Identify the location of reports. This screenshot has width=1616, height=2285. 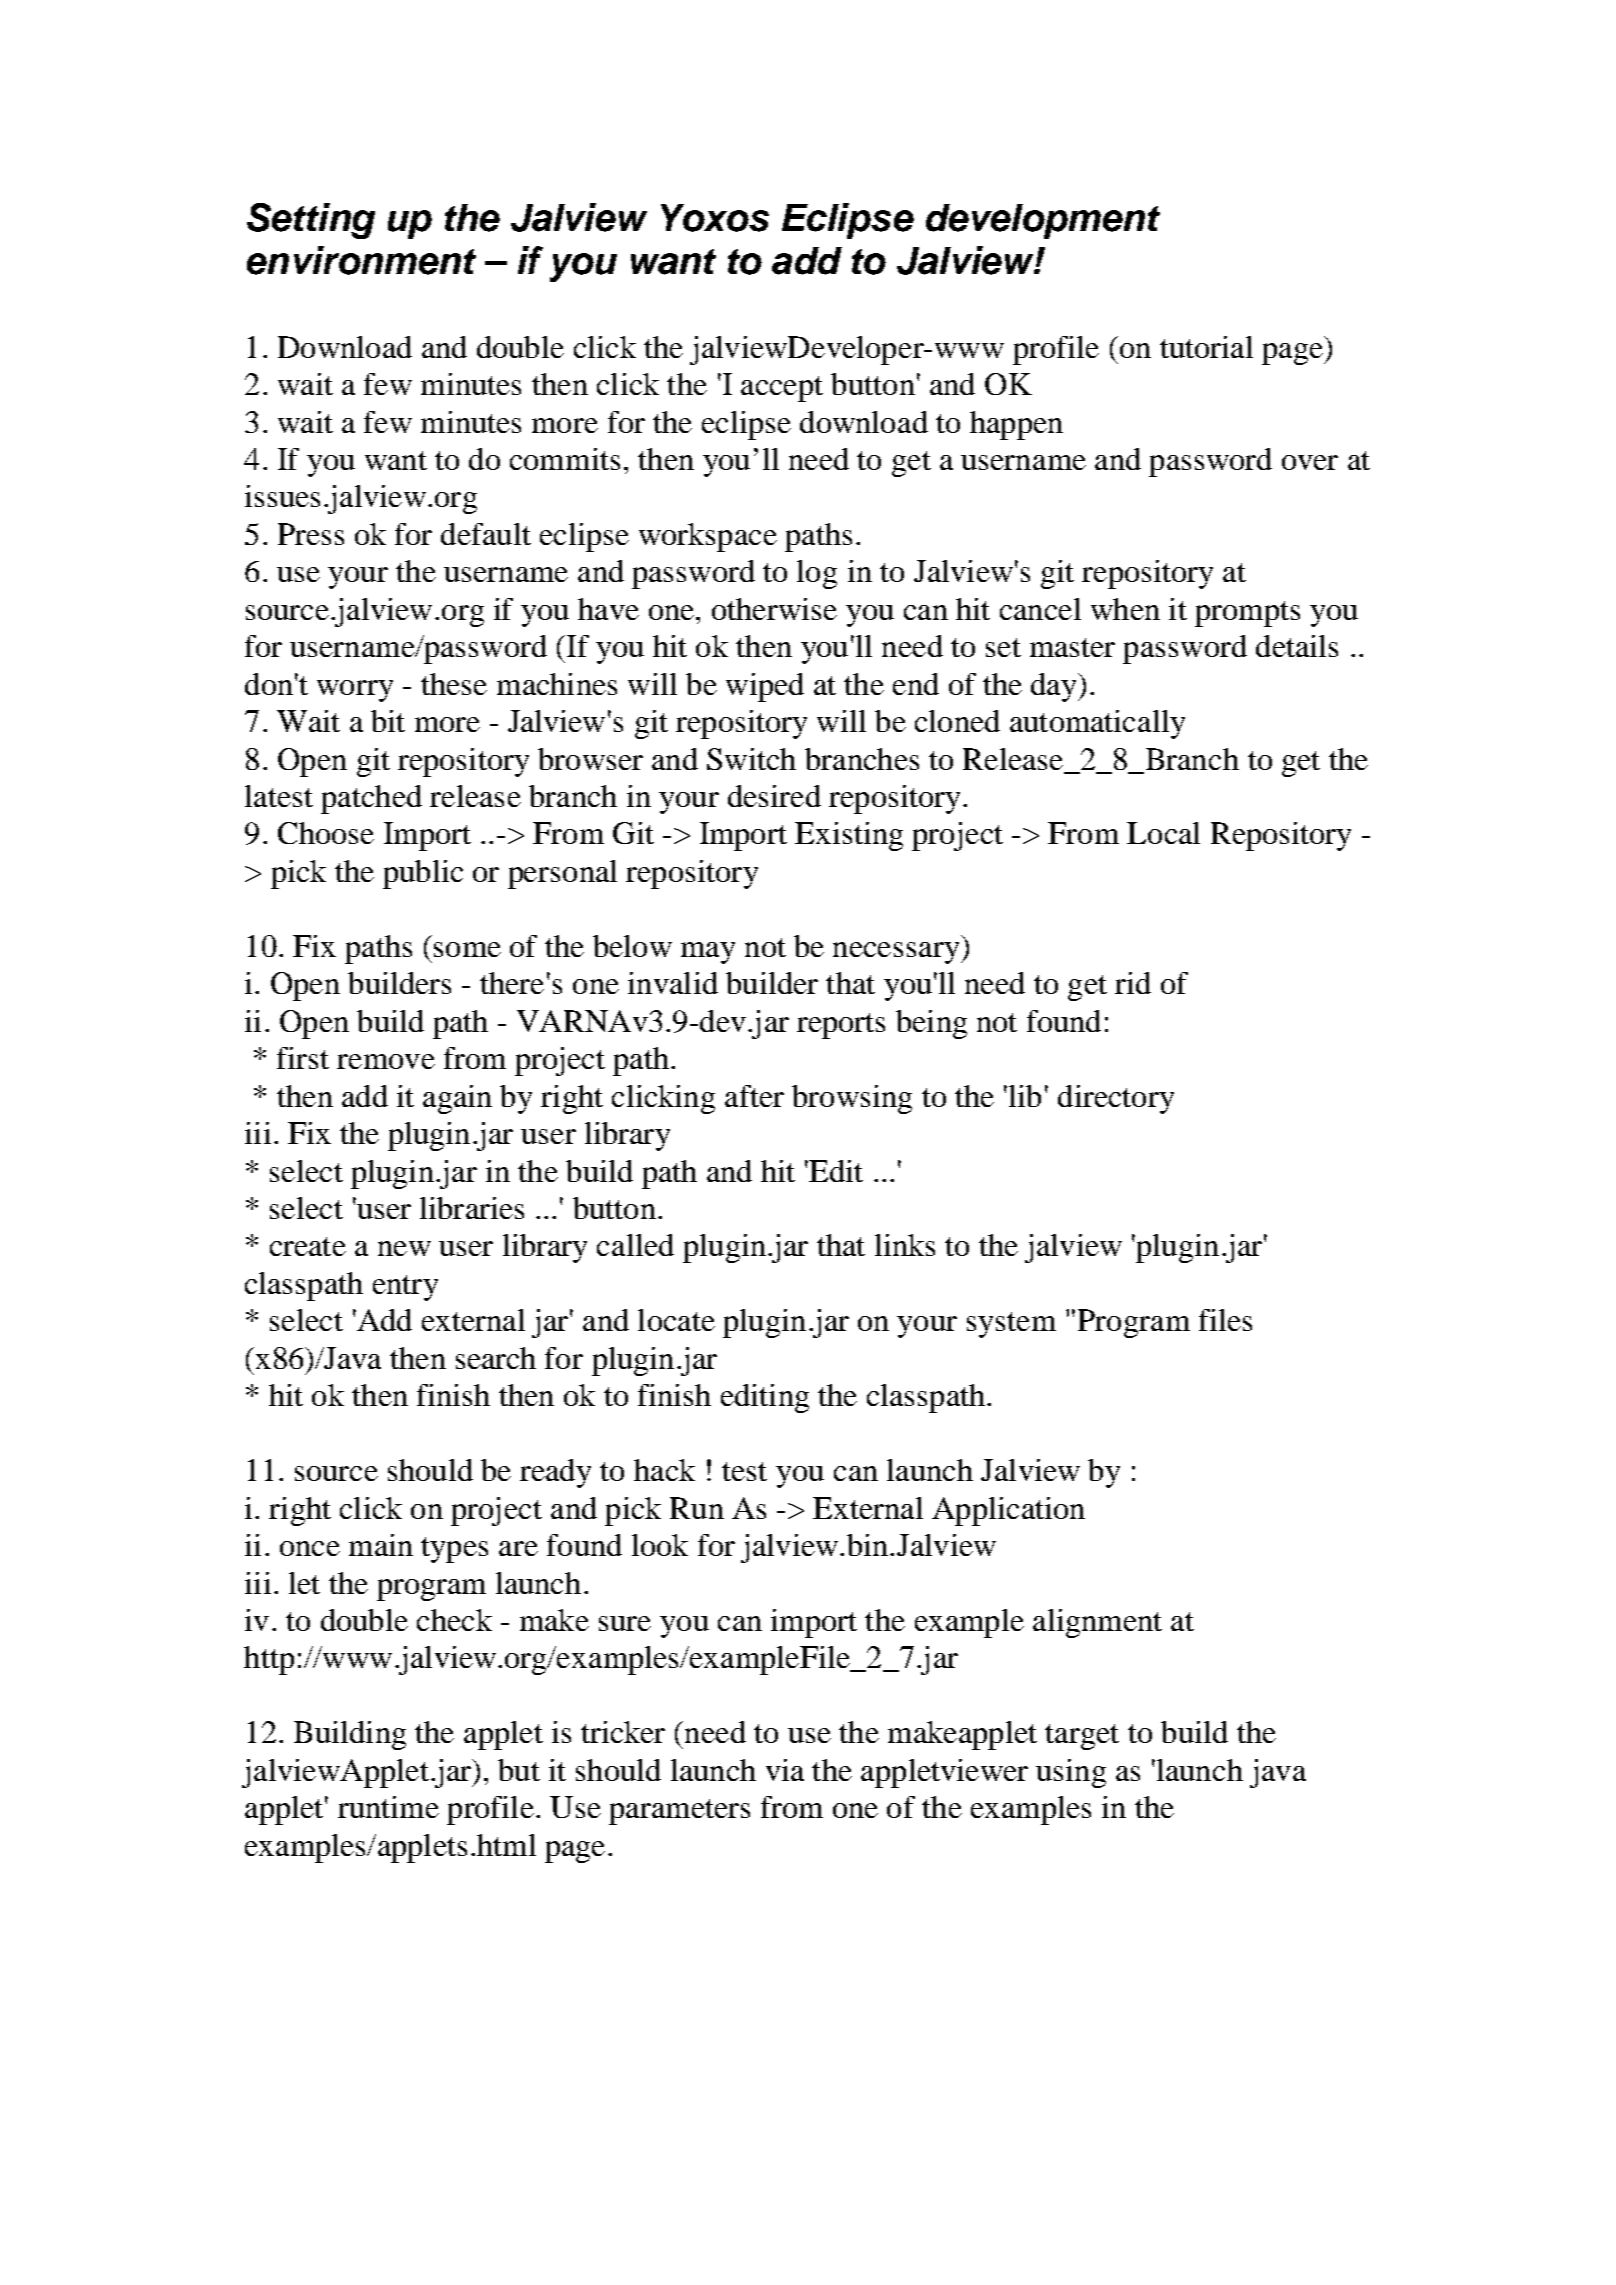
(841, 1026).
